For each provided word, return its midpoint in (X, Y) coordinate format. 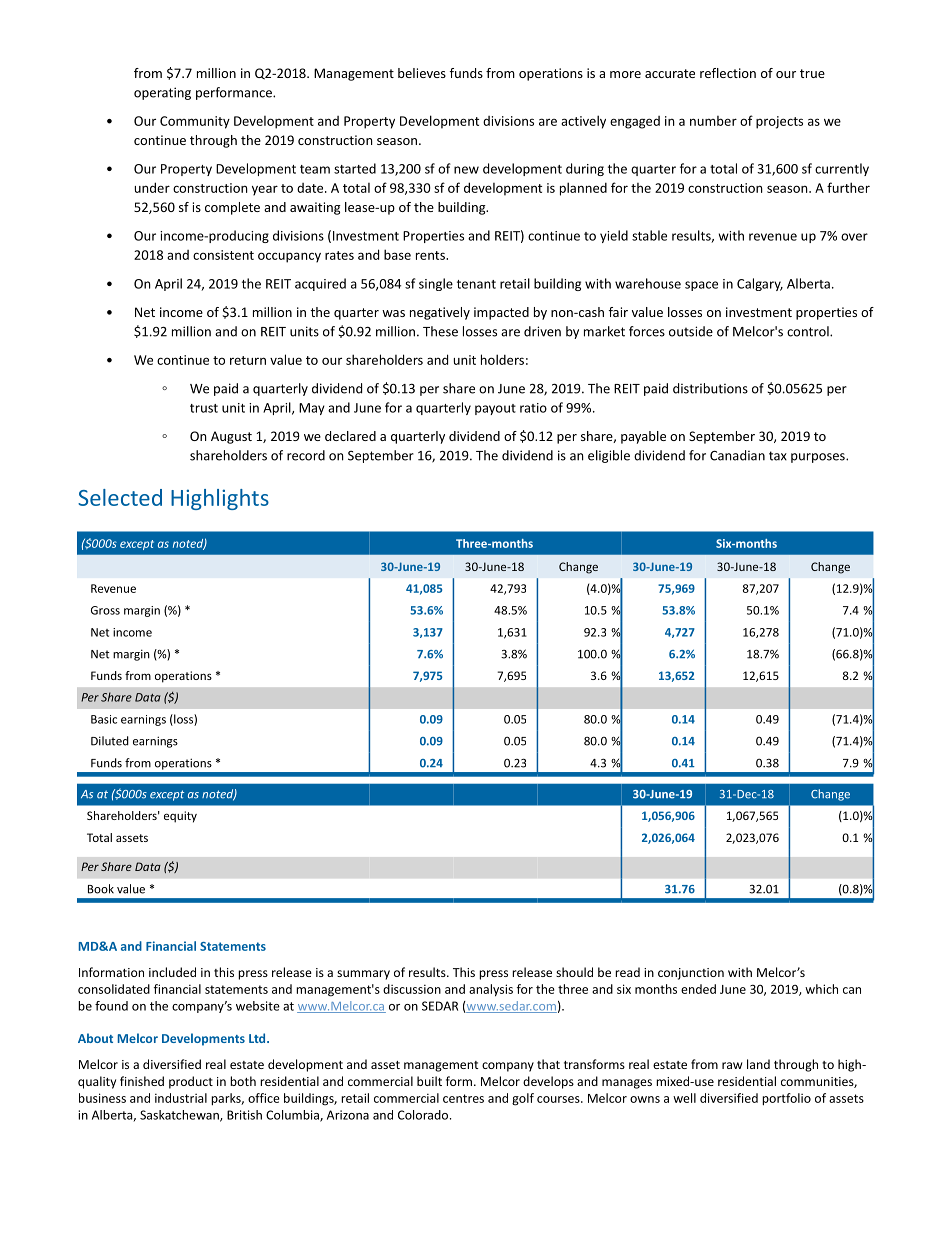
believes (422, 73)
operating (162, 93)
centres (463, 1098)
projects (779, 122)
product (191, 1082)
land (758, 1064)
